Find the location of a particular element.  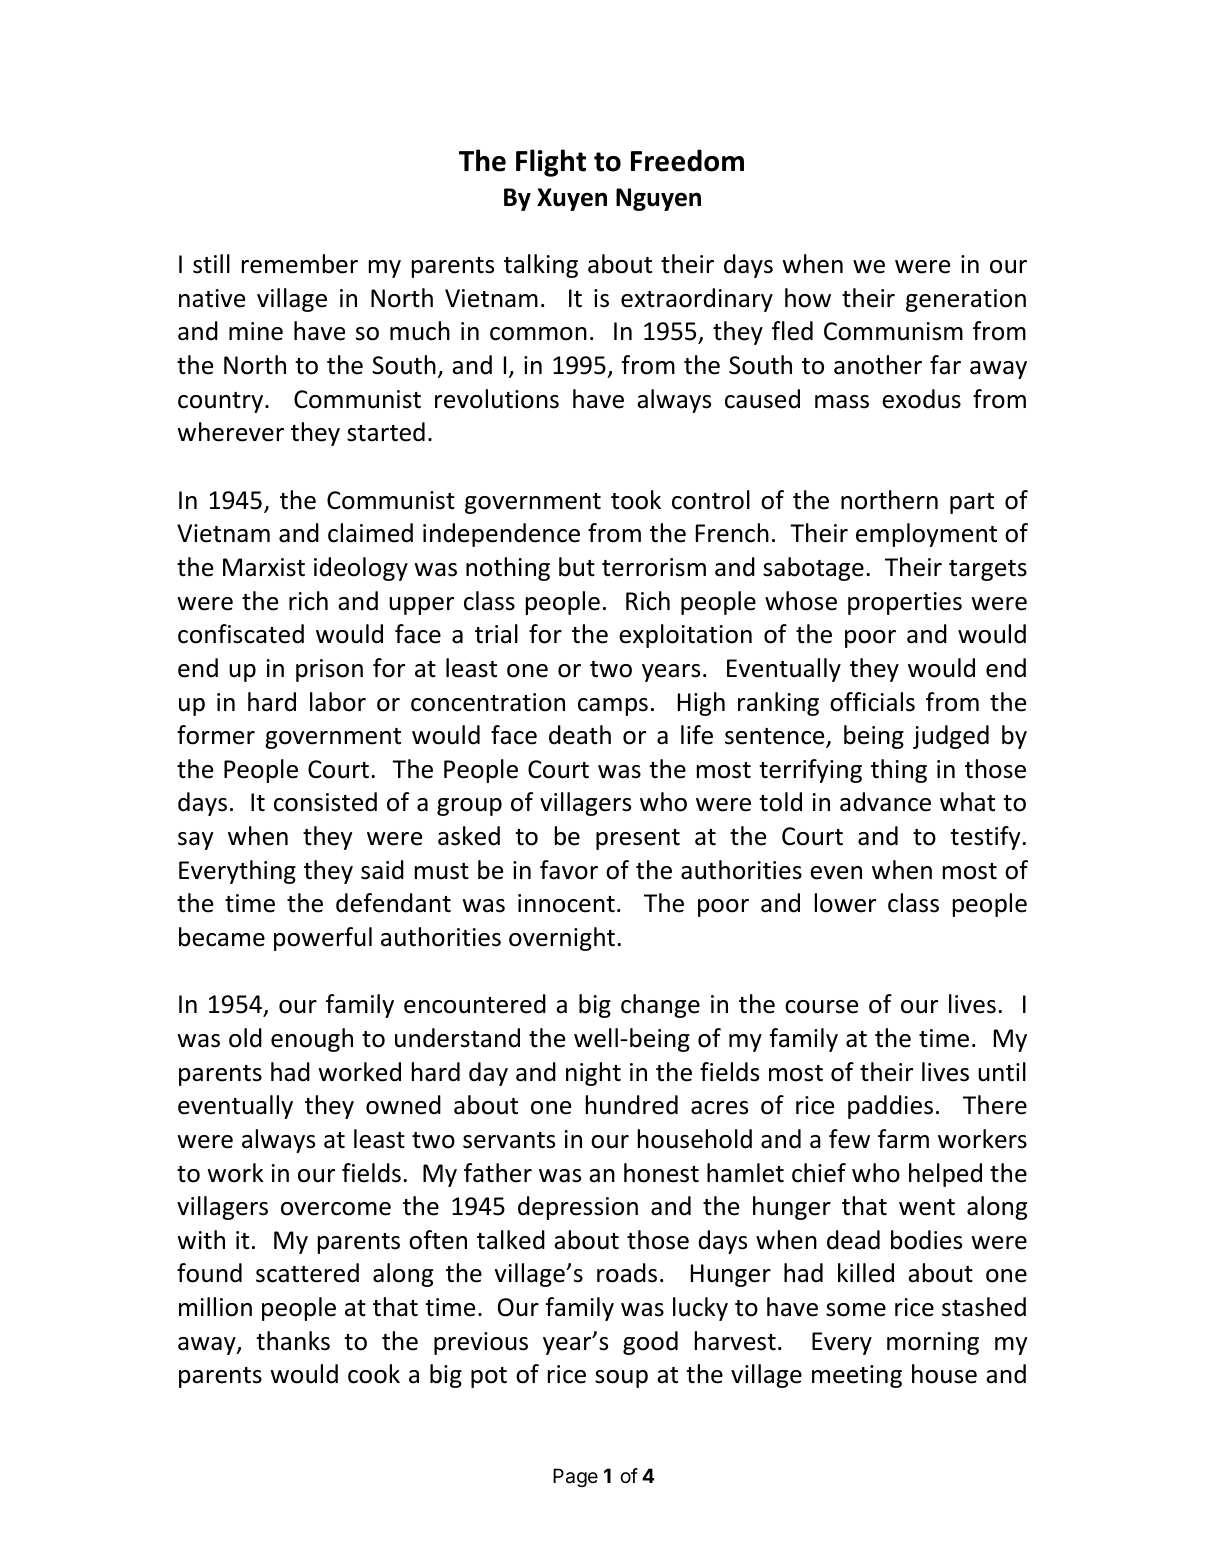

cook is located at coordinates (374, 1374).
